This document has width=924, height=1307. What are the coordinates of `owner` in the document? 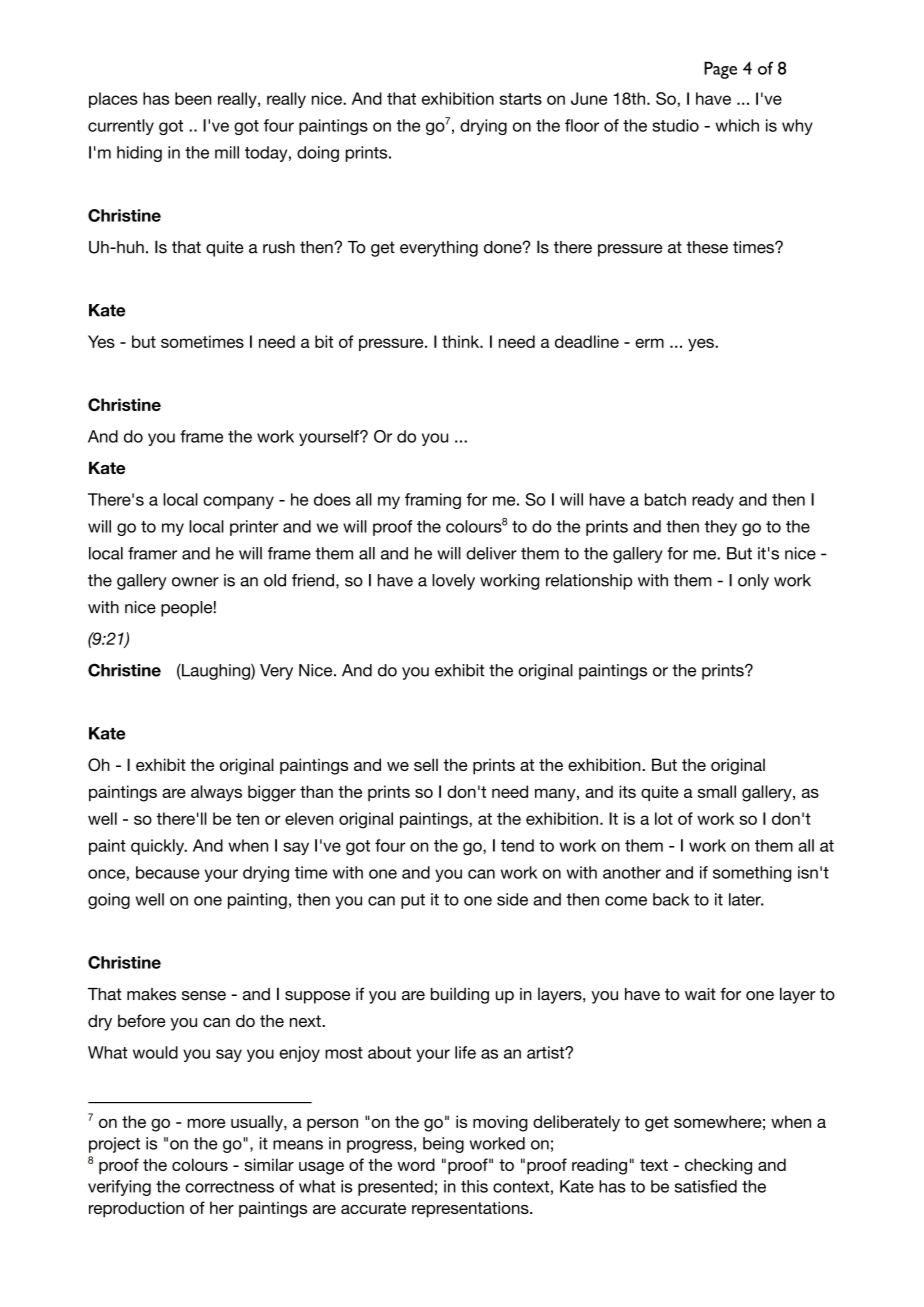 It's located at (195, 582).
